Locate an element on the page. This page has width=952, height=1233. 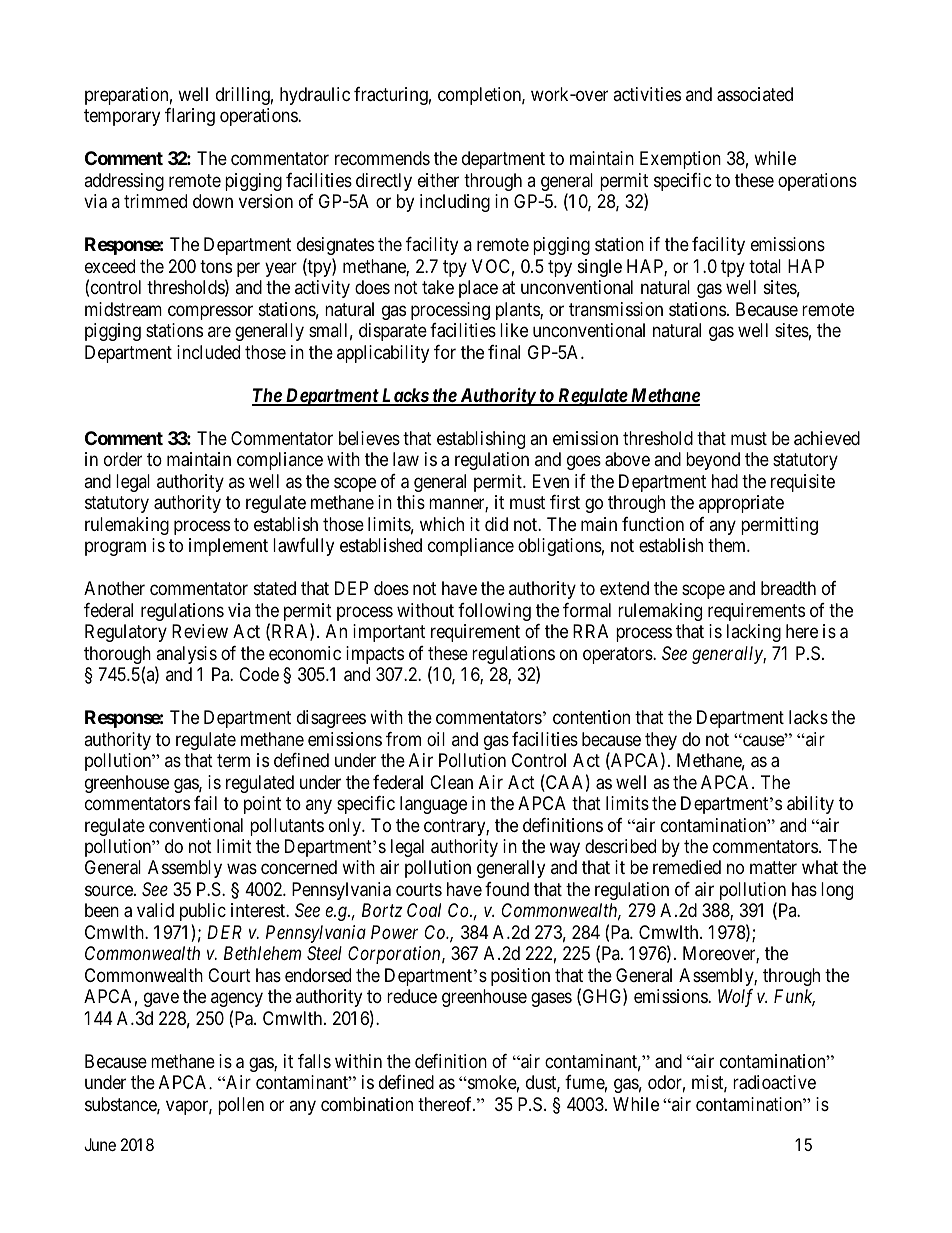
combination is located at coordinates (367, 1104).
